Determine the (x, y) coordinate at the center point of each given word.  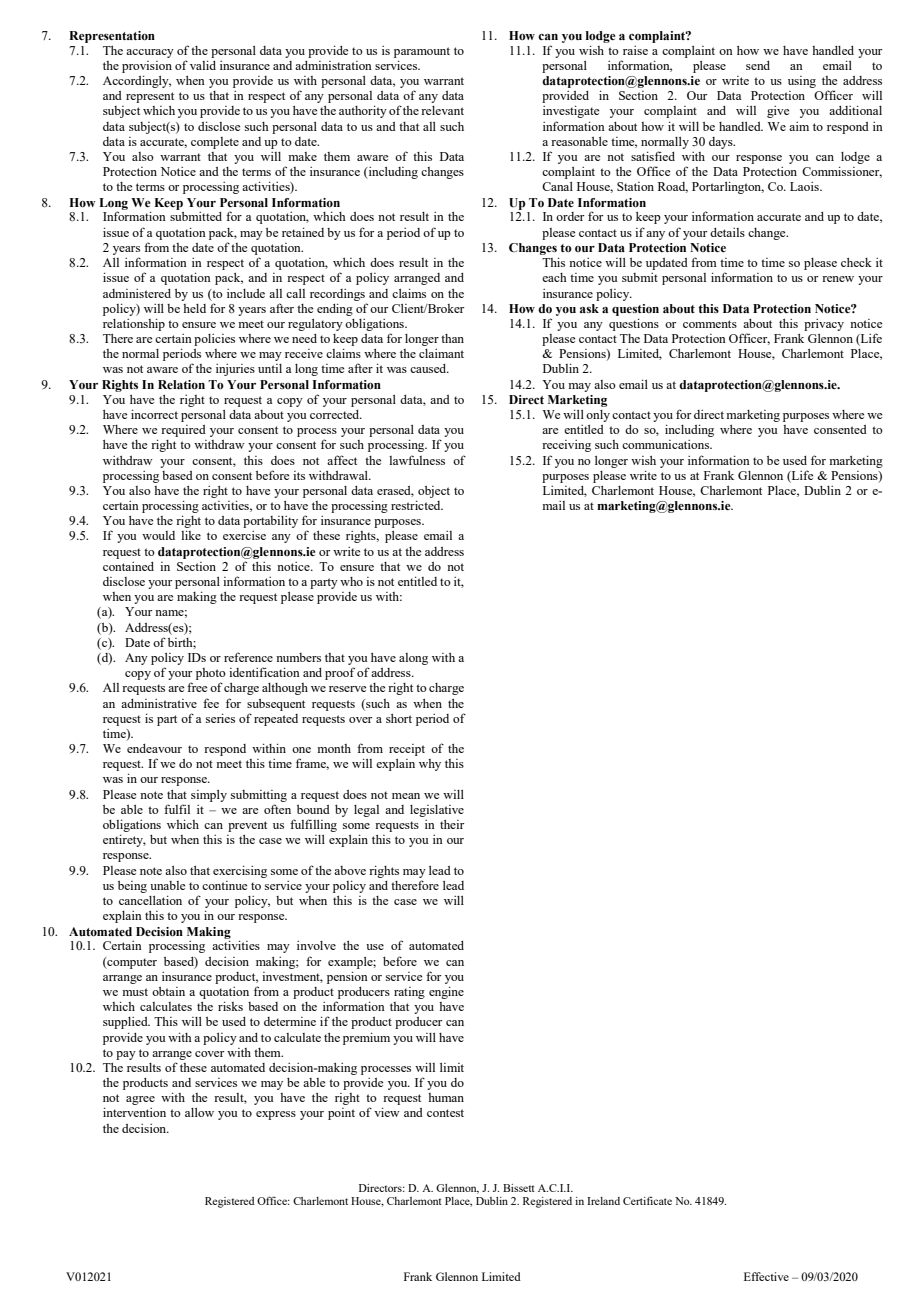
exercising (240, 871)
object (434, 492)
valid (203, 65)
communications (667, 444)
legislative (437, 811)
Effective (766, 1276)
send (758, 65)
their (452, 824)
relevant (442, 110)
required (183, 431)
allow (199, 1112)
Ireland (603, 1201)
